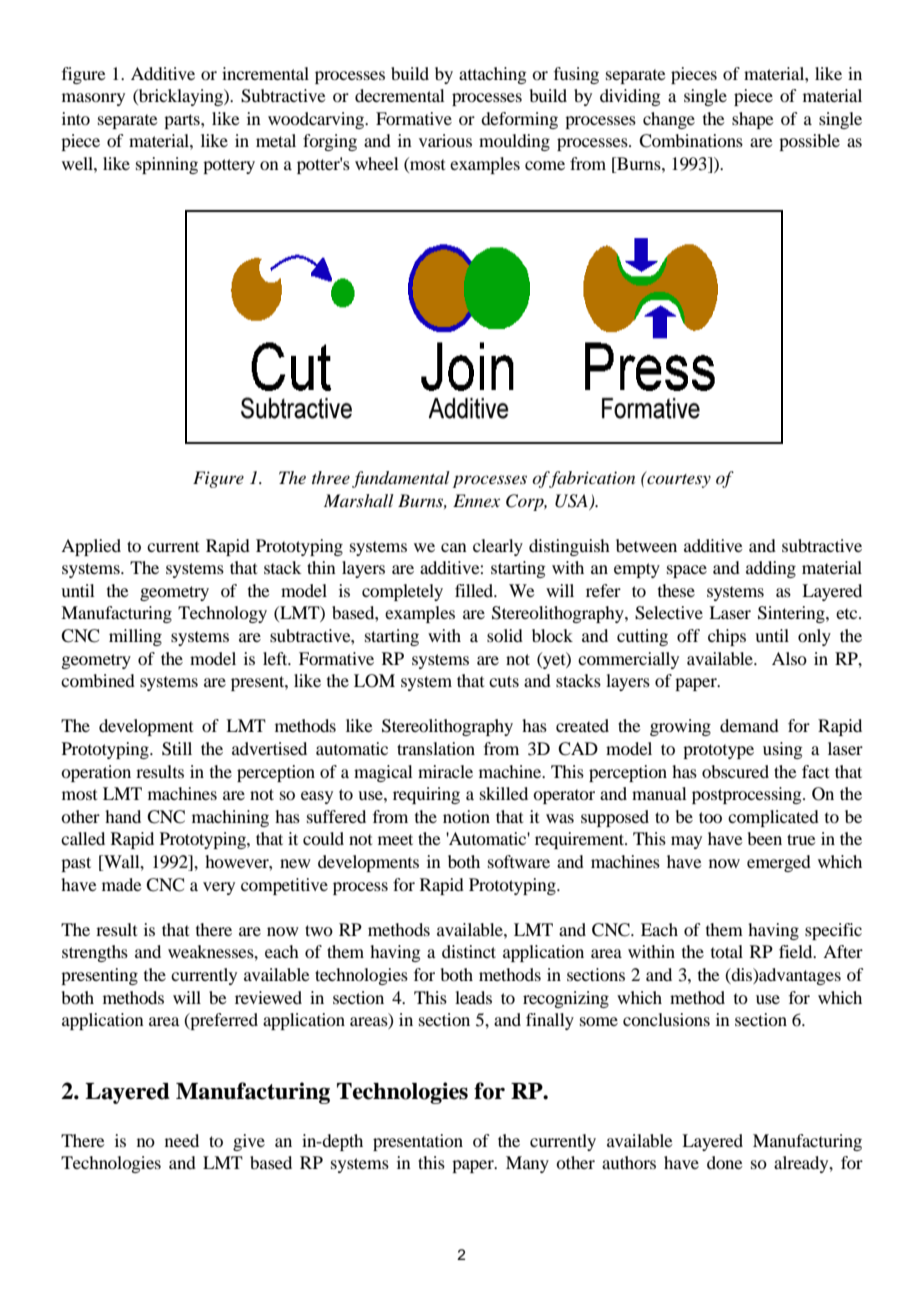 This screenshot has width=924, height=1294. I want to click on need, so click(182, 1140).
